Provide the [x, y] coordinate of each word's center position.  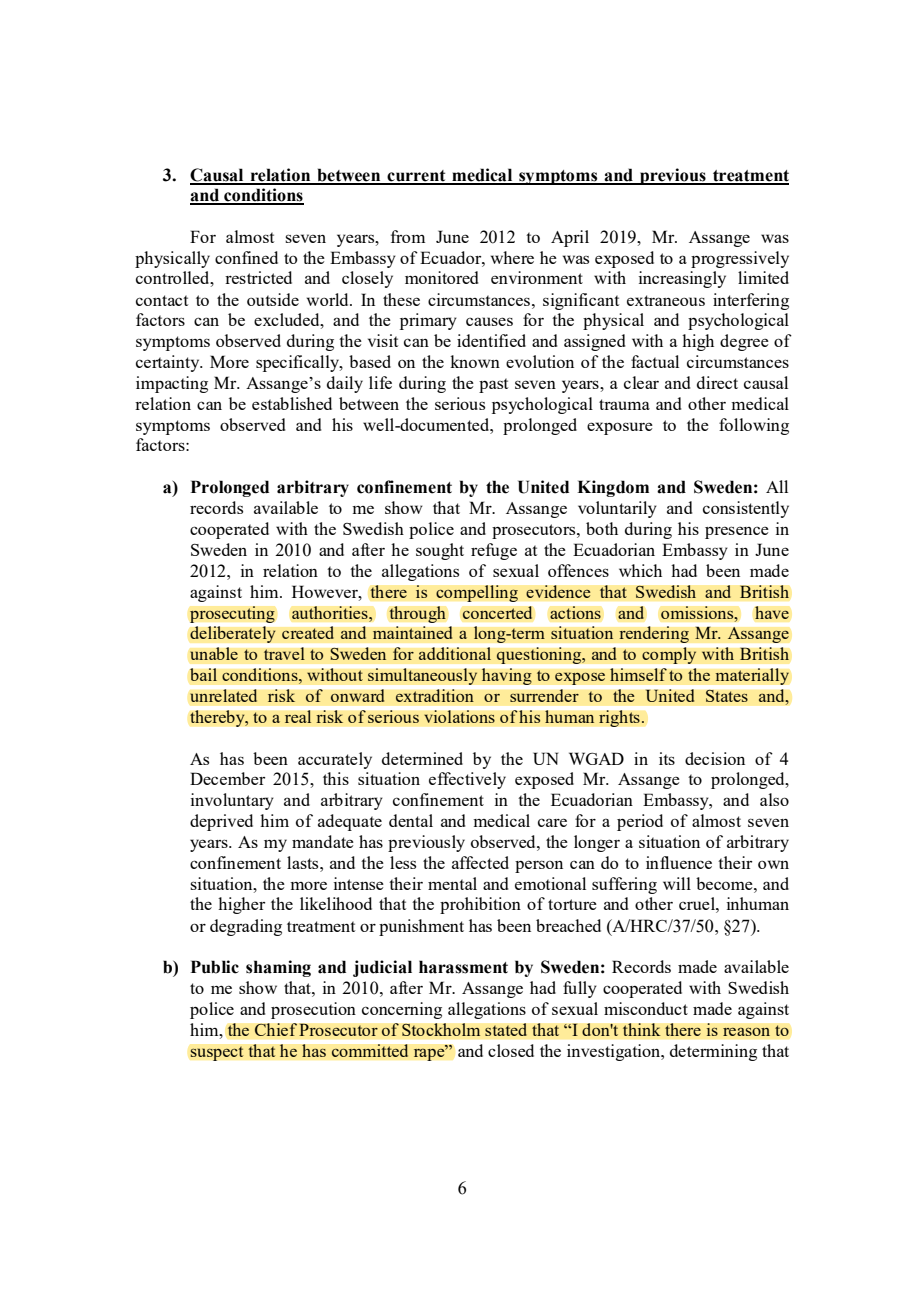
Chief [275, 1029]
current [416, 177]
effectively [467, 780]
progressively [740, 259]
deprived [221, 822]
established [292, 403]
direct [717, 382]
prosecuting [232, 614]
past [493, 385]
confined [246, 257]
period [640, 822]
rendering [654, 634]
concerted [497, 612]
